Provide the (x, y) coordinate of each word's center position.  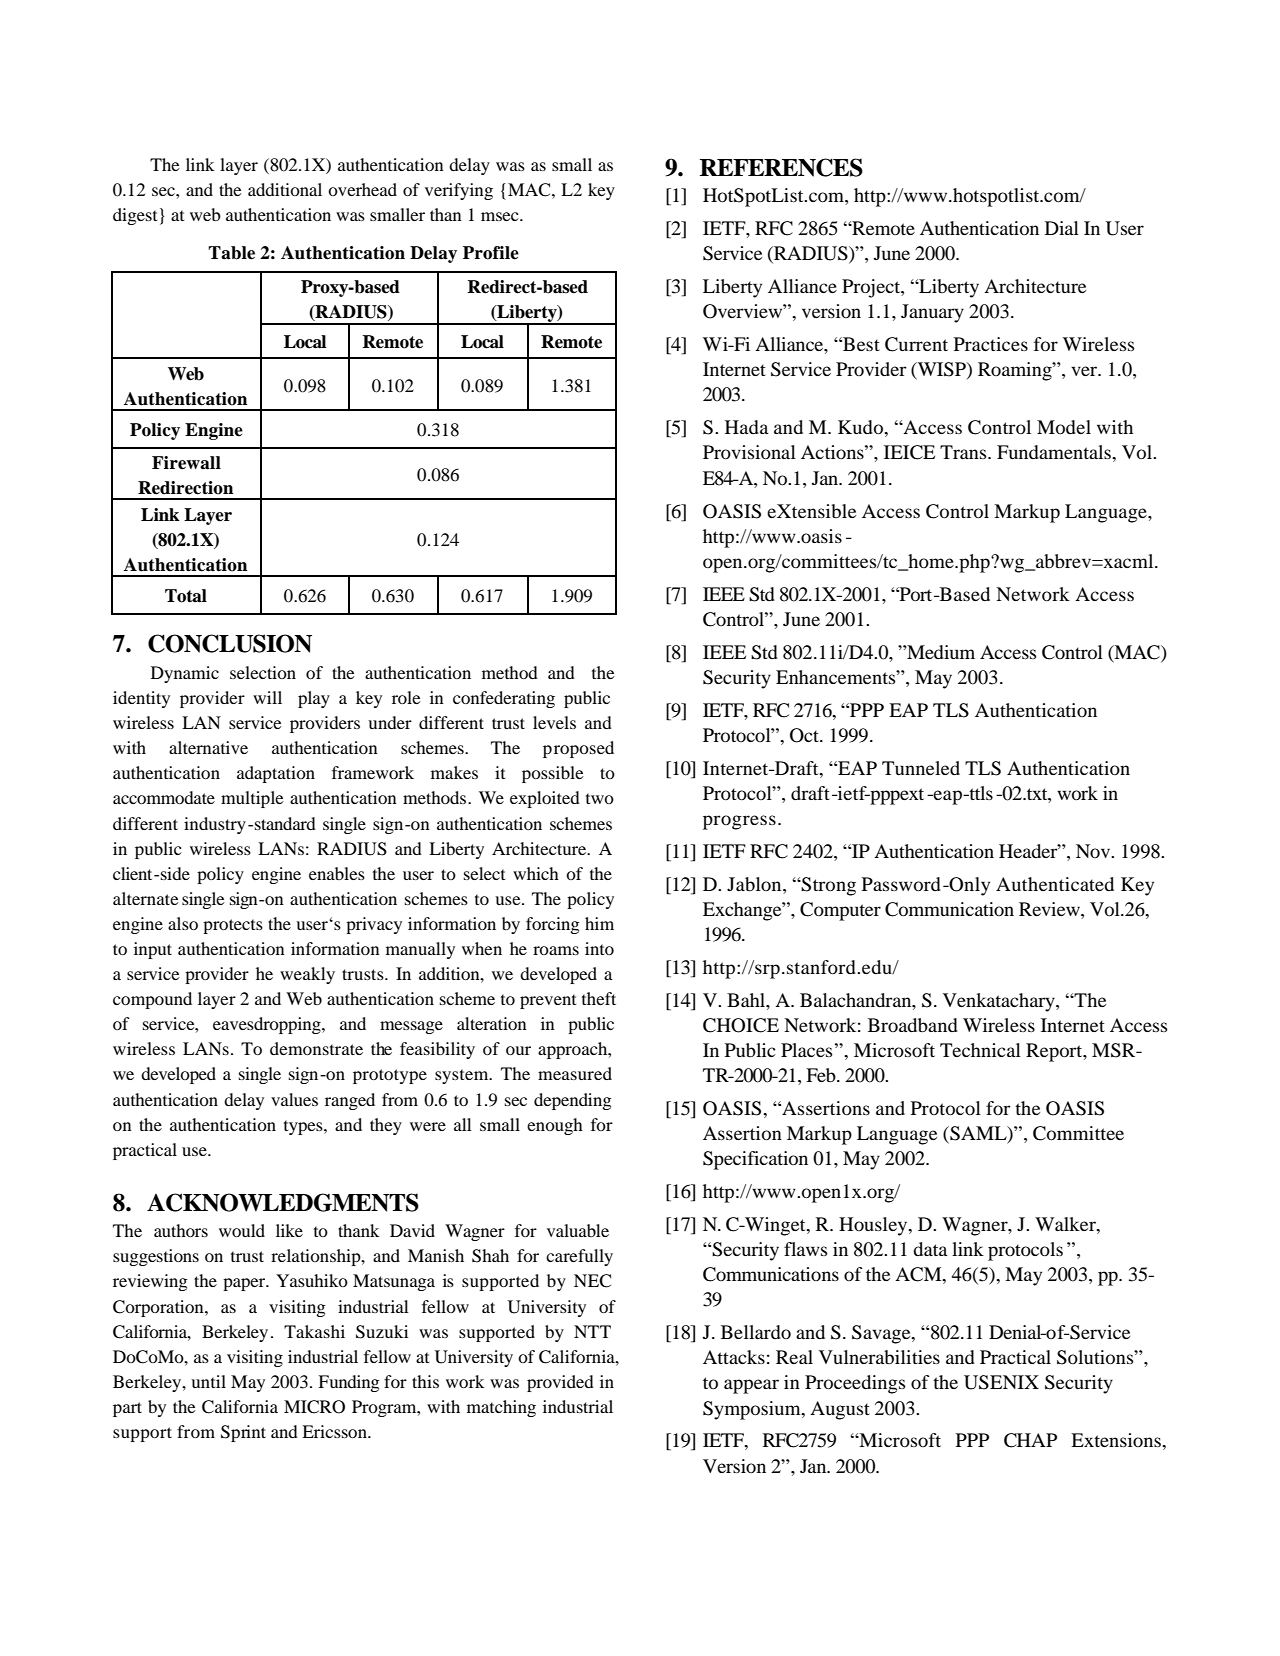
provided (560, 1383)
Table (231, 253)
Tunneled (921, 768)
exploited (545, 799)
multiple (252, 799)
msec (501, 216)
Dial (1062, 228)
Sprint (243, 1433)
